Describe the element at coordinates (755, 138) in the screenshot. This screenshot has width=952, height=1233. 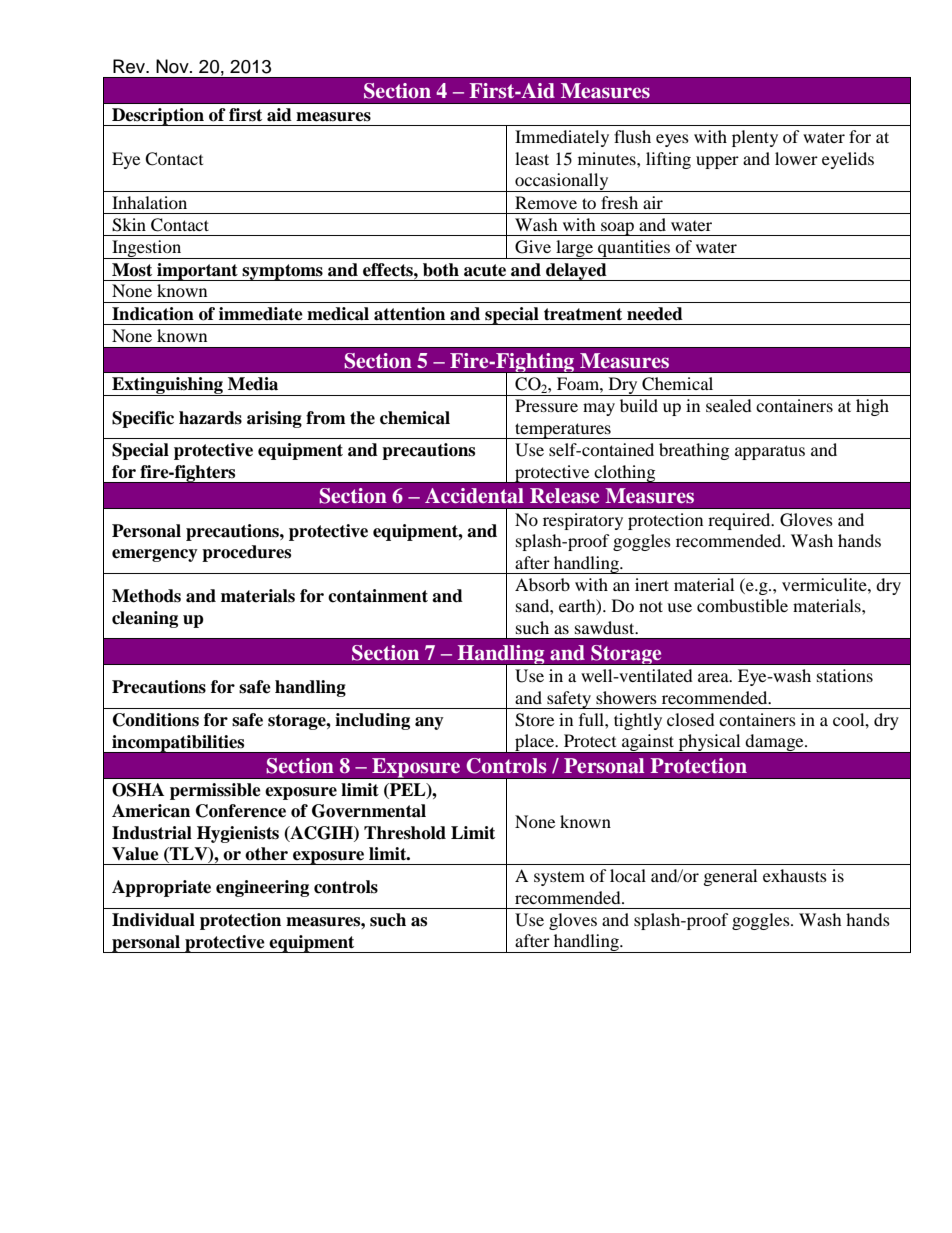
I see `plenty` at that location.
